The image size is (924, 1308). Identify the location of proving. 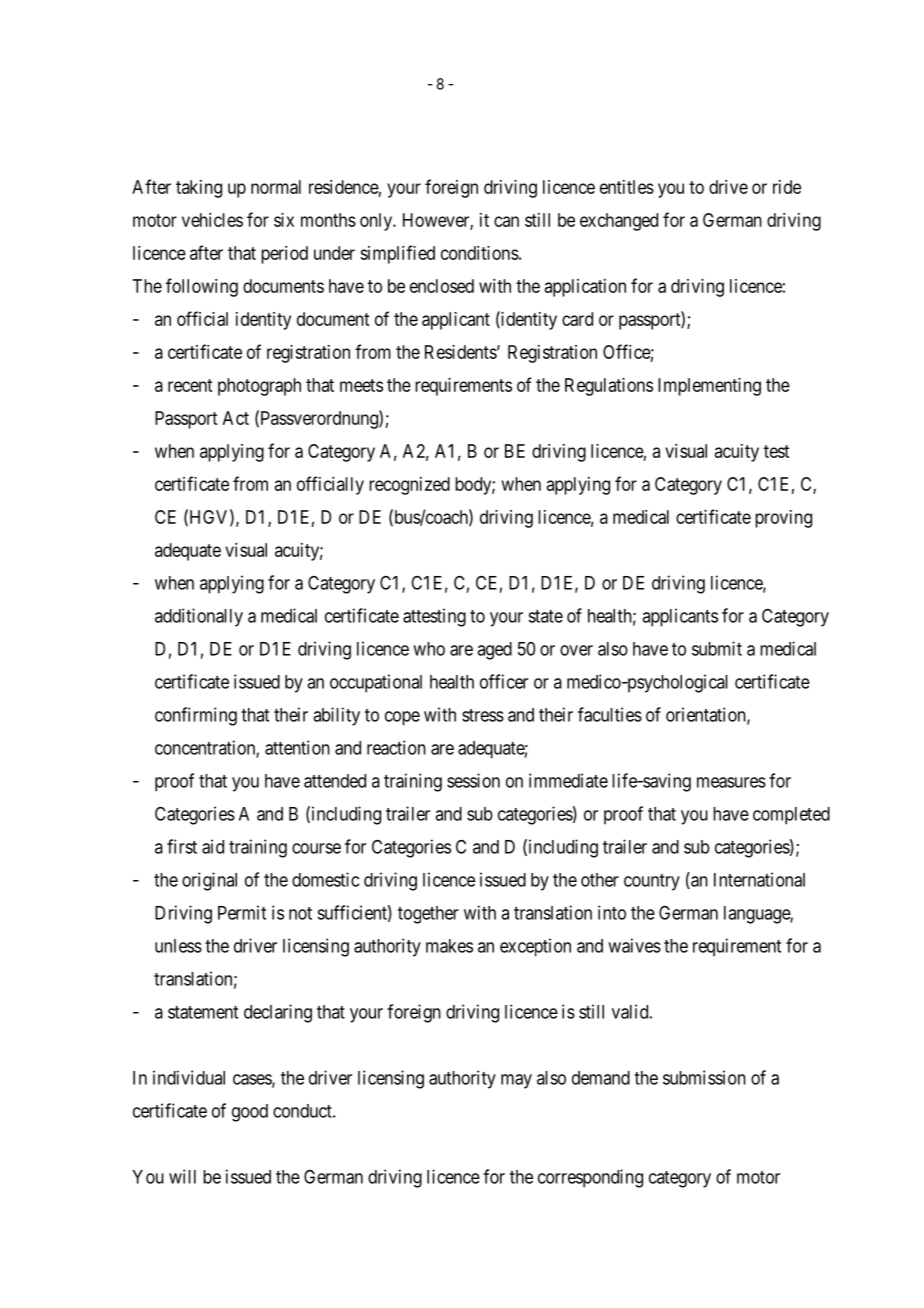
(783, 519).
